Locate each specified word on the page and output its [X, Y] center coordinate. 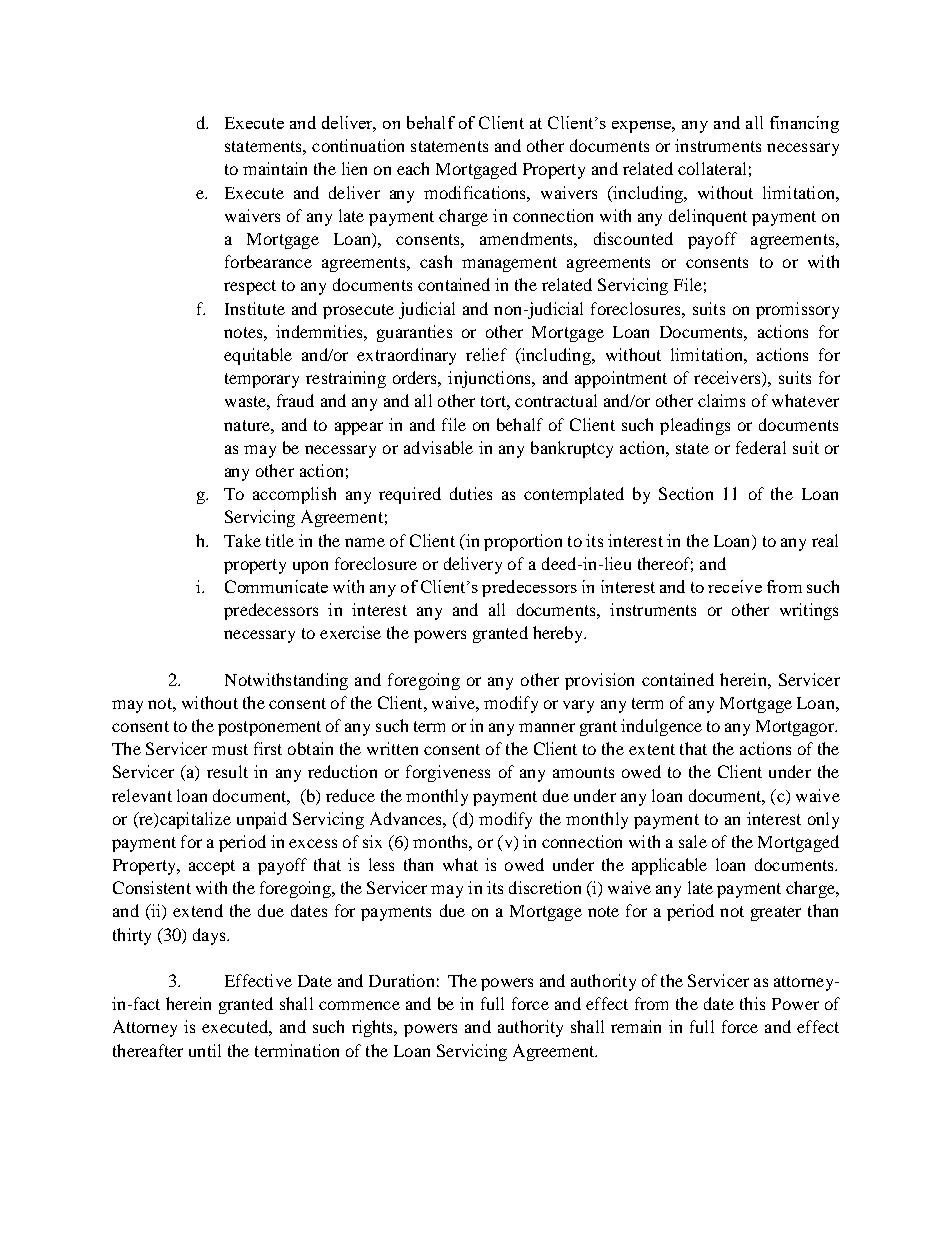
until [205, 1050]
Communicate [276, 586]
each [413, 168]
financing [804, 124]
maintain [275, 168]
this [752, 1003]
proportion [523, 542]
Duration [401, 980]
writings [809, 611]
